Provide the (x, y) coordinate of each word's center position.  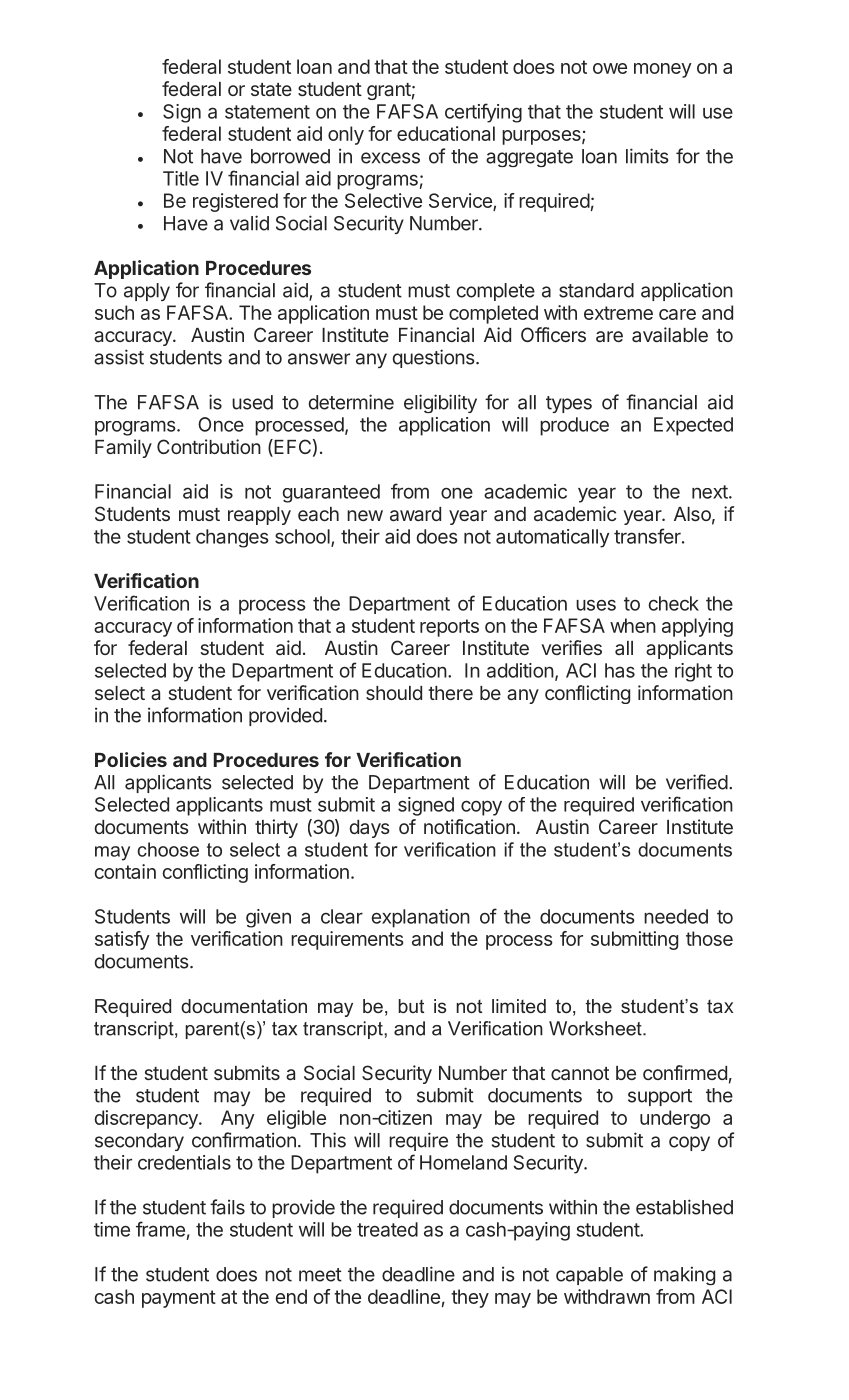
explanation (420, 918)
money (663, 70)
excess (390, 158)
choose (168, 849)
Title (181, 178)
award (415, 514)
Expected (693, 426)
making (684, 1275)
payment (179, 1299)
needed (676, 916)
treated (387, 1229)
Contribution (209, 446)
